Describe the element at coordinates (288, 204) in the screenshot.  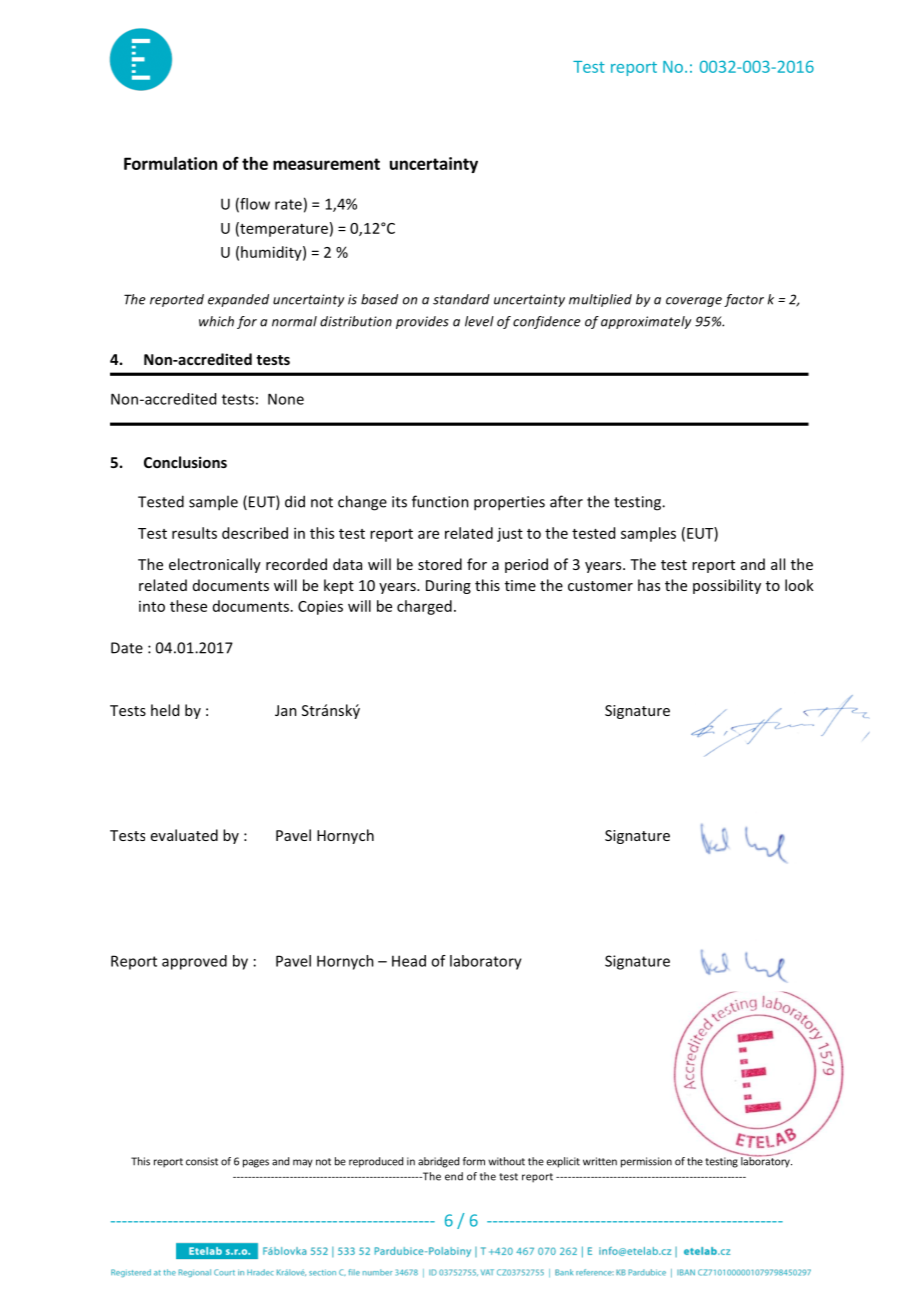
I see `rate` at that location.
